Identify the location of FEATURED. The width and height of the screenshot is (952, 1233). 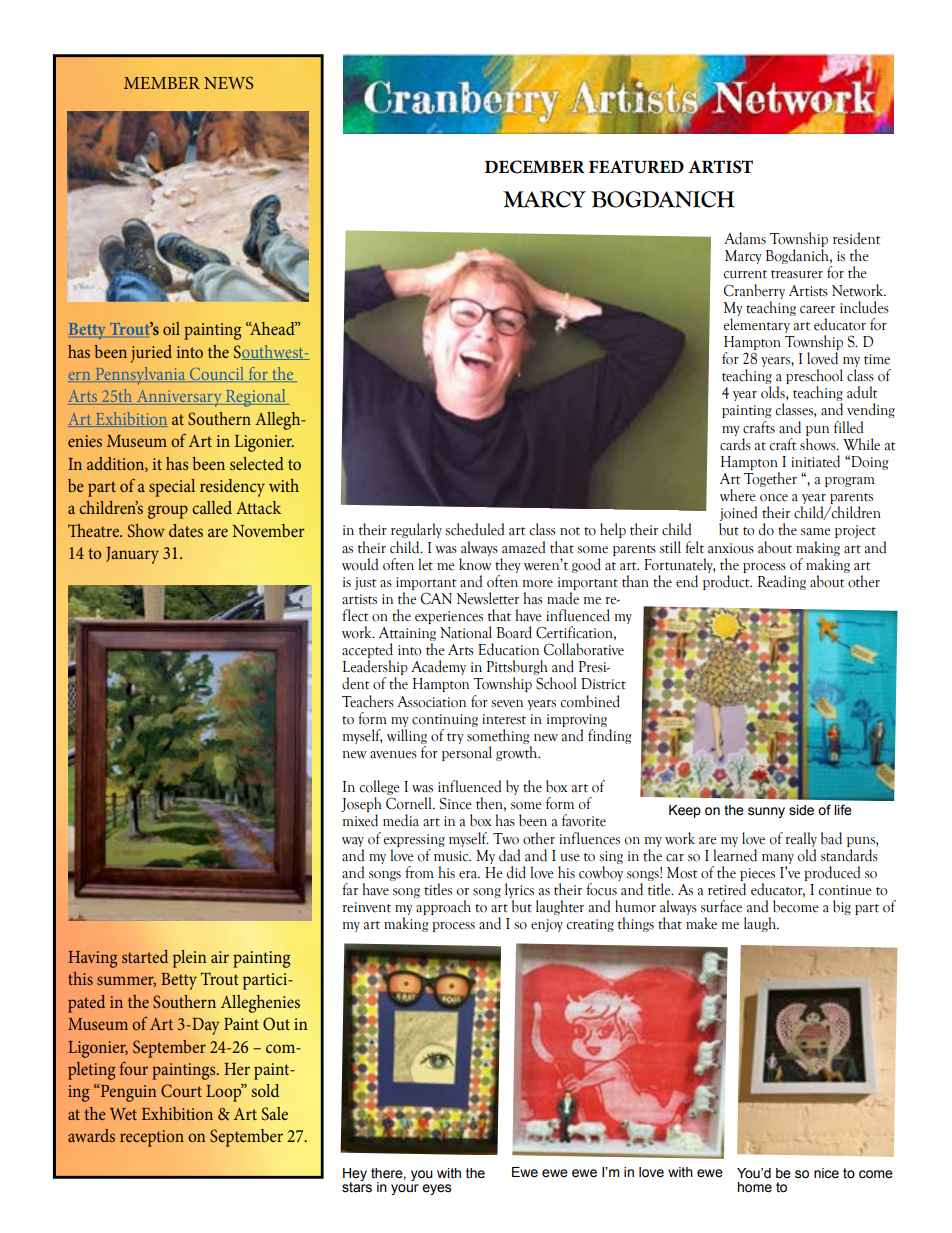
(636, 167).
